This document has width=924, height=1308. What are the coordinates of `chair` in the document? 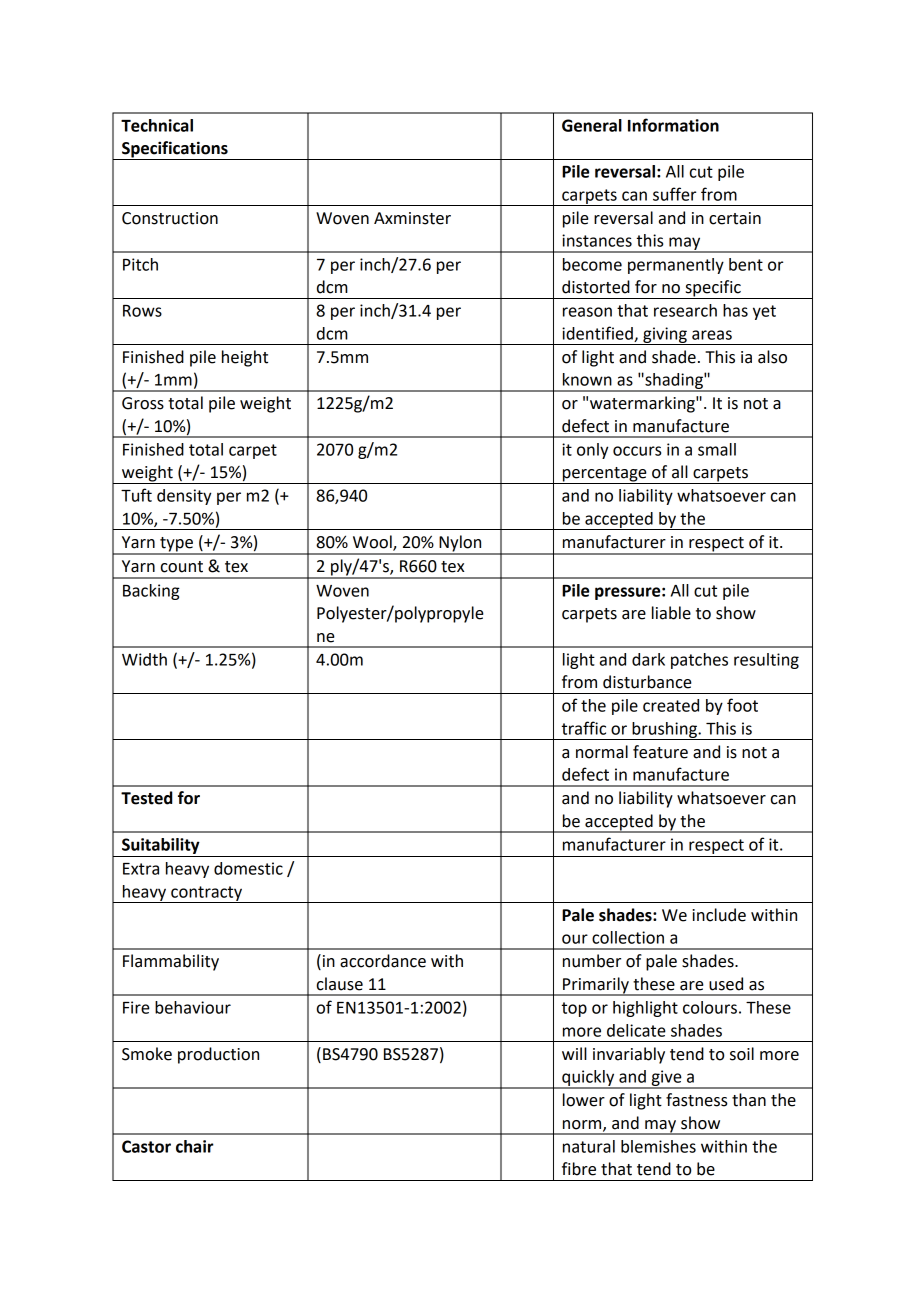 It's located at (195, 1146).
